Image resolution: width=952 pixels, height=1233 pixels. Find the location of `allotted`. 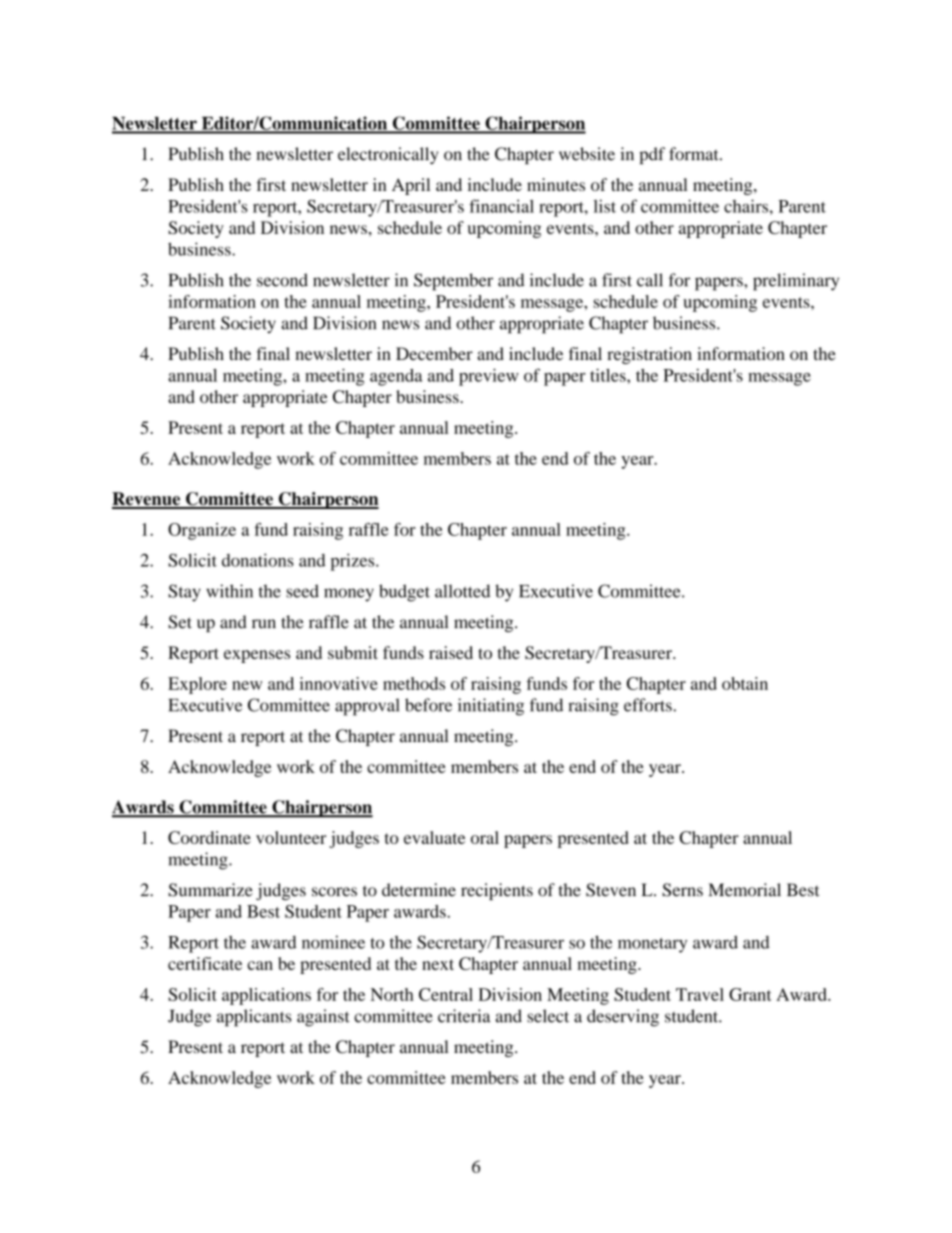

allotted is located at coordinates (462, 591).
